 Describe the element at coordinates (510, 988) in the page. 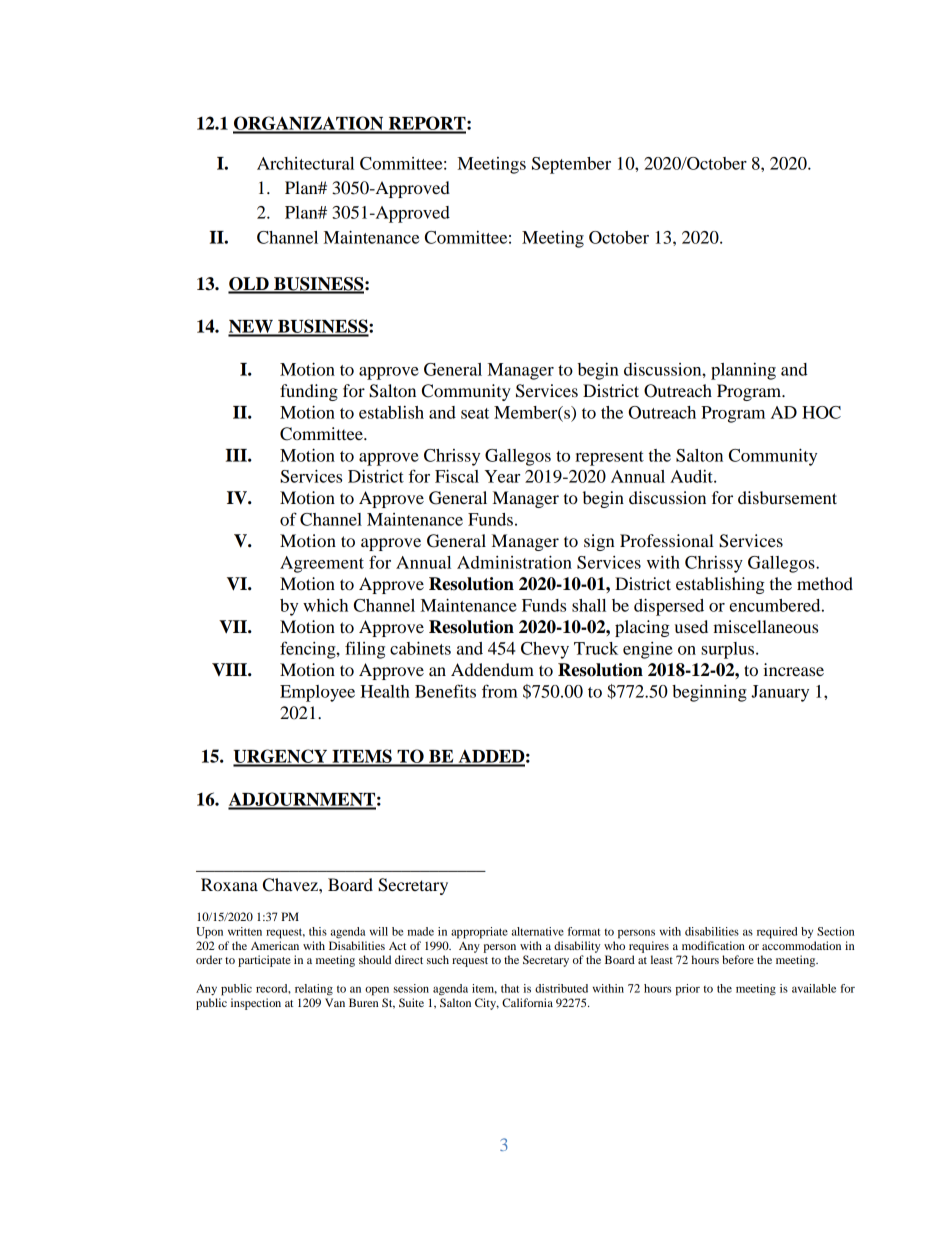

I see `that` at that location.
